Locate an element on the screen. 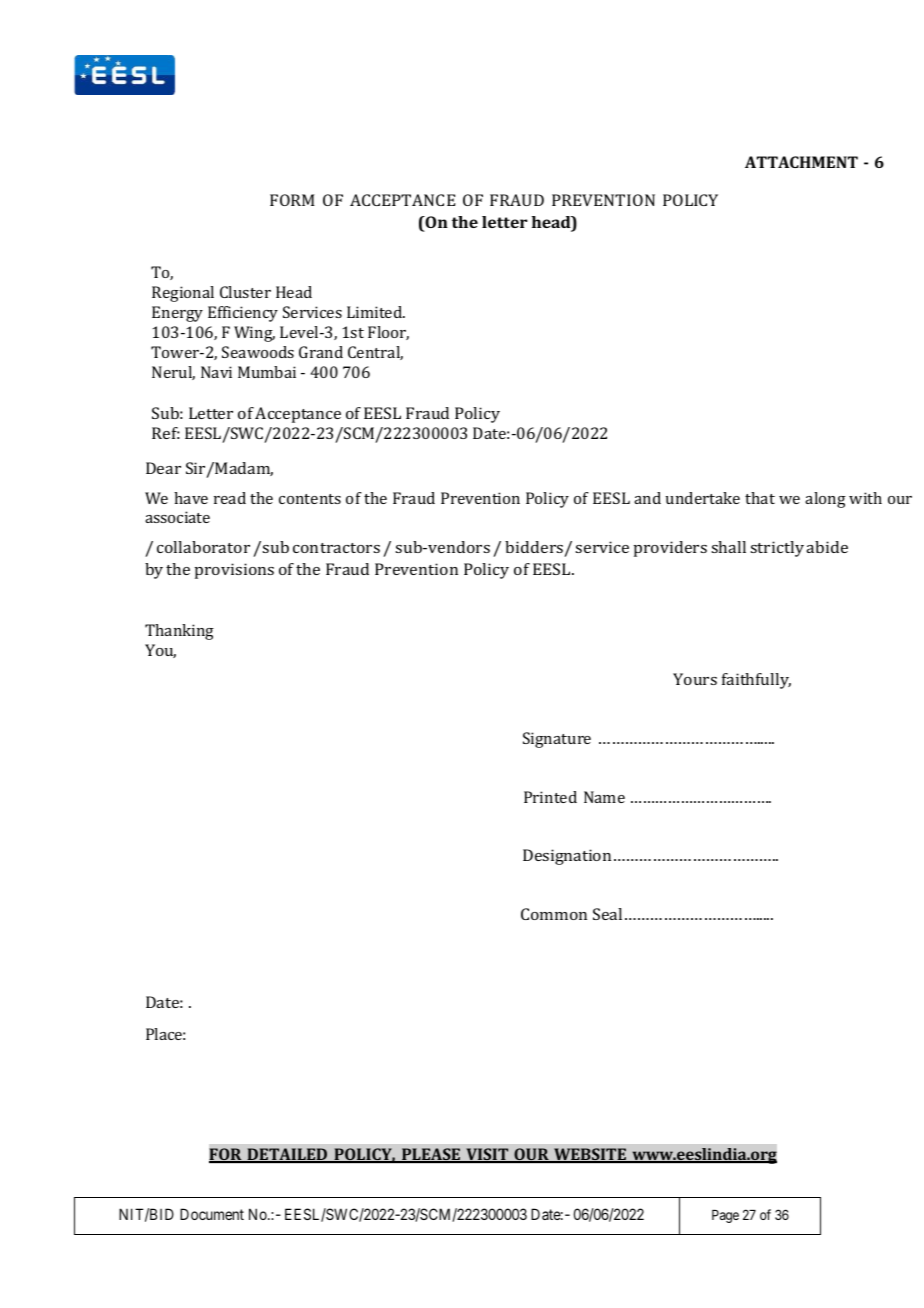 Image resolution: width=924 pixels, height=1308 pixels. Designation is located at coordinates (567, 857).
